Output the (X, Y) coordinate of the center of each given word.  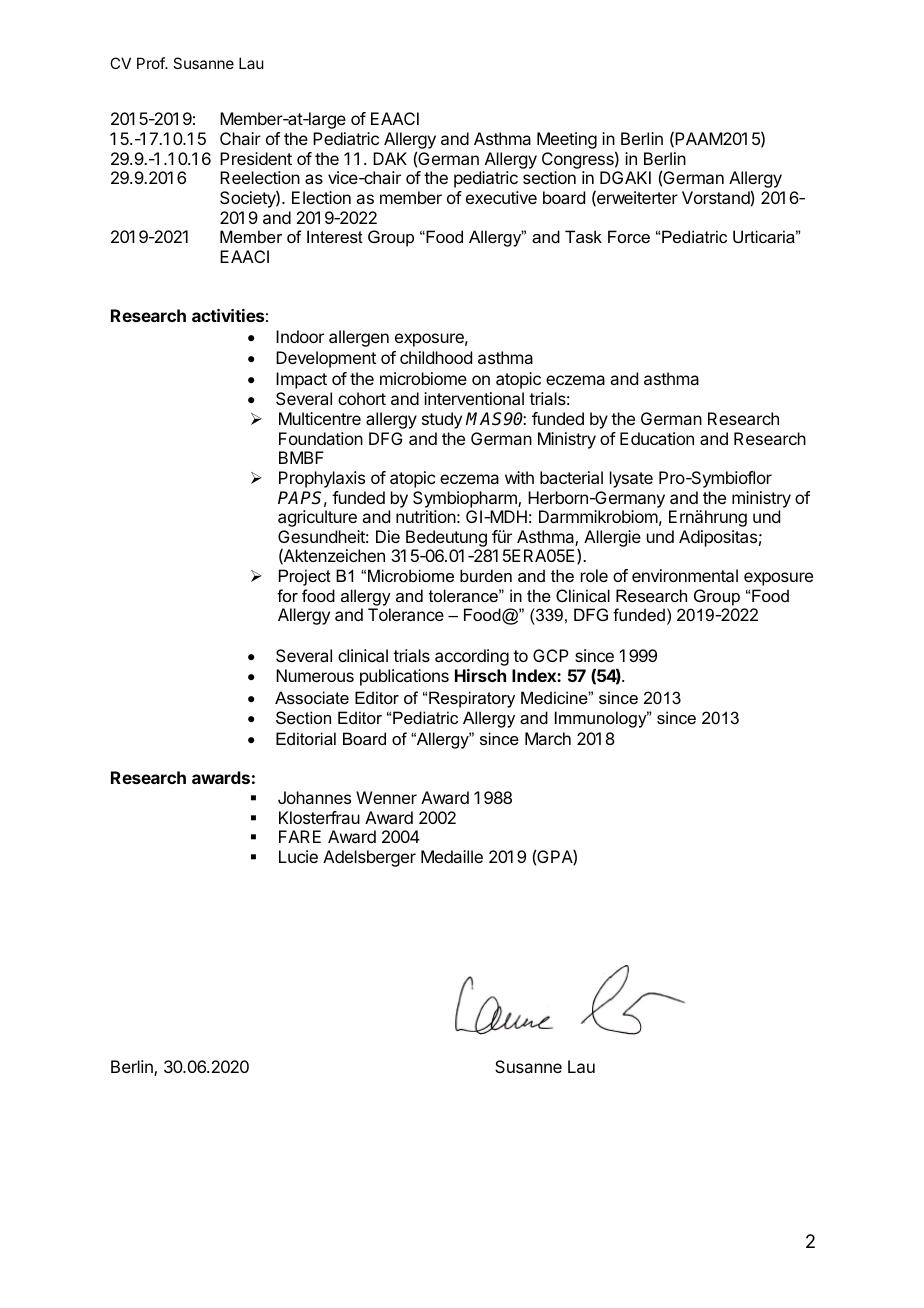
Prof (151, 63)
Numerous (315, 675)
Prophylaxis (322, 479)
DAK (390, 158)
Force (629, 236)
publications (404, 677)
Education (657, 438)
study (442, 420)
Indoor (300, 336)
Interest (335, 236)
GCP (551, 655)
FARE (300, 836)
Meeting (567, 140)
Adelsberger (369, 858)
